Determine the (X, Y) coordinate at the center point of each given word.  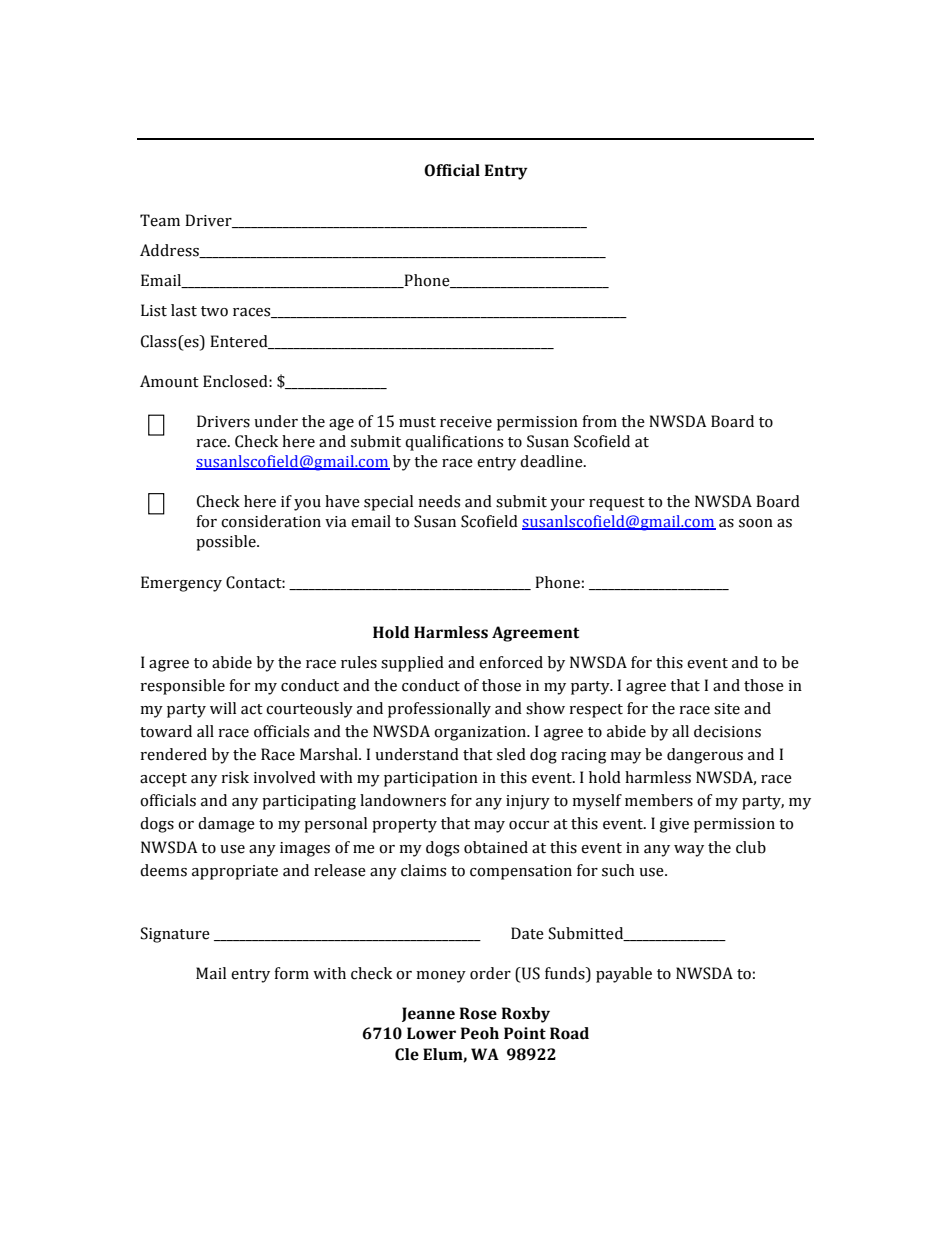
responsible (183, 687)
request (617, 504)
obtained (496, 847)
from (599, 421)
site (727, 709)
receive (466, 422)
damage (226, 825)
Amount (169, 381)
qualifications (454, 443)
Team (160, 220)
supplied (412, 664)
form (291, 973)
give (674, 825)
